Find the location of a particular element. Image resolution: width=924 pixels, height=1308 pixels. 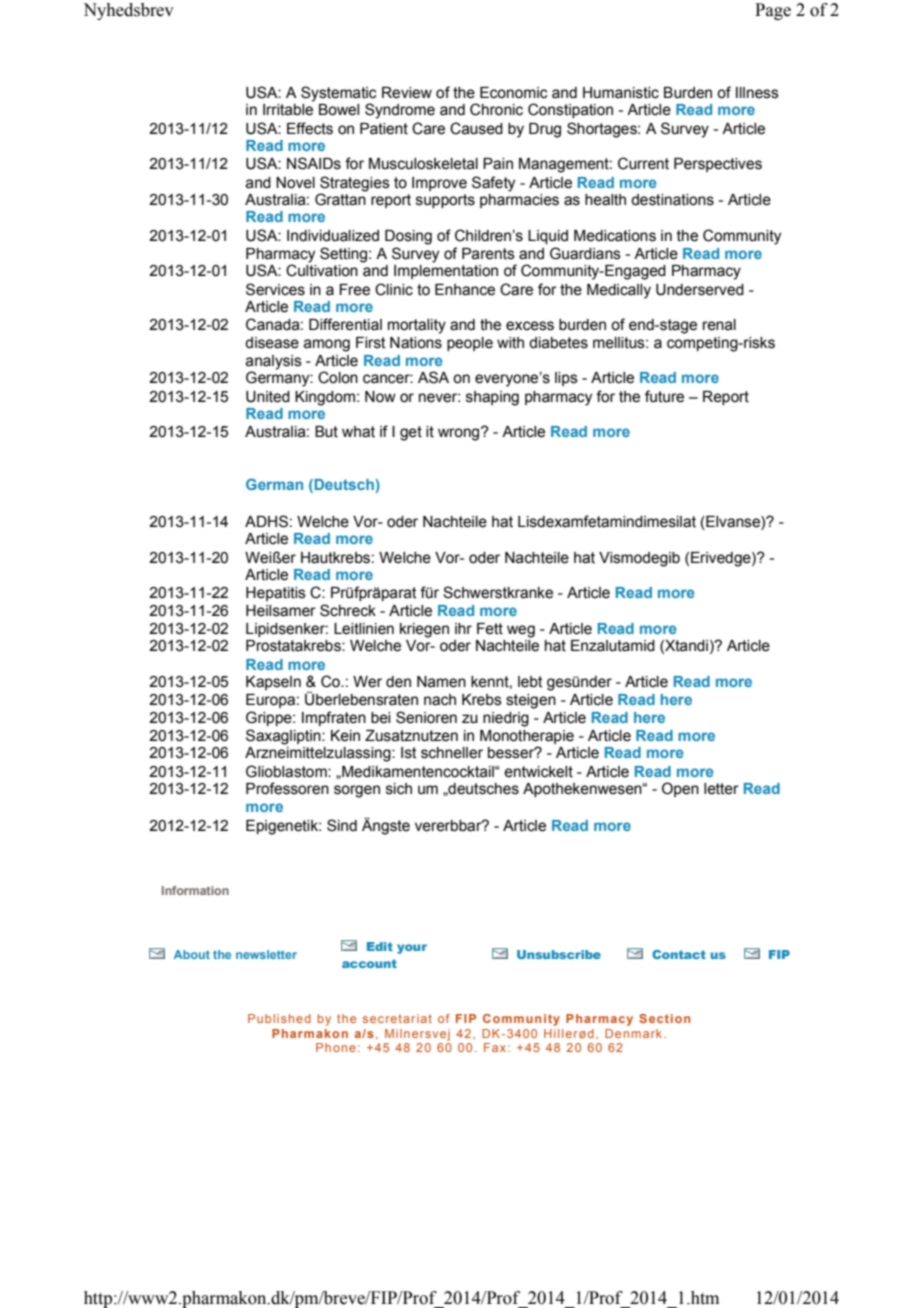

Hepatitis is located at coordinates (276, 594).
